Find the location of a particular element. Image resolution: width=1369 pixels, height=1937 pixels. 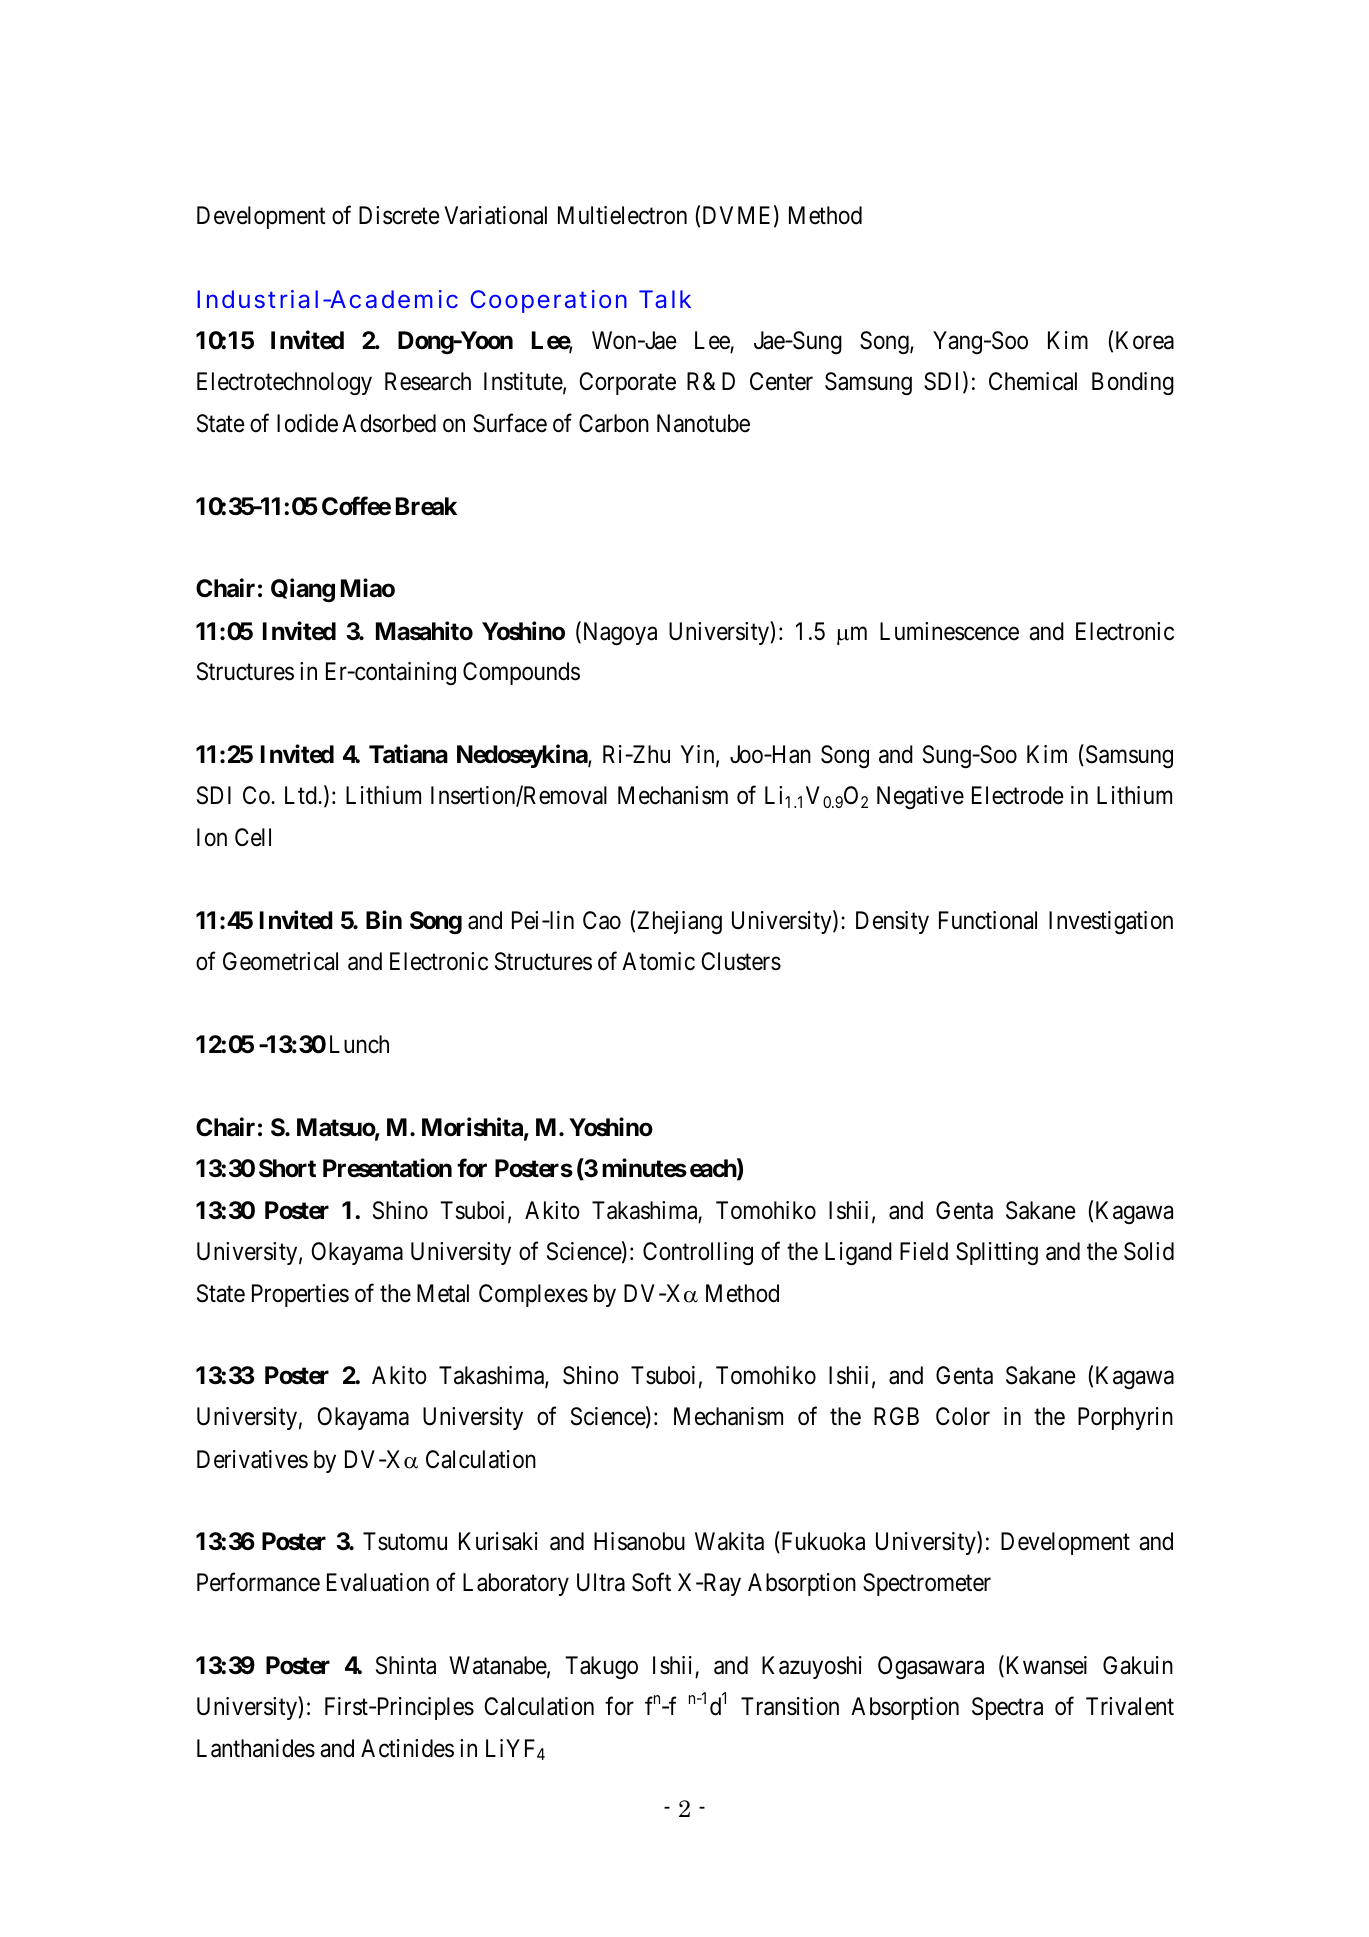

Clusters is located at coordinates (741, 961).
